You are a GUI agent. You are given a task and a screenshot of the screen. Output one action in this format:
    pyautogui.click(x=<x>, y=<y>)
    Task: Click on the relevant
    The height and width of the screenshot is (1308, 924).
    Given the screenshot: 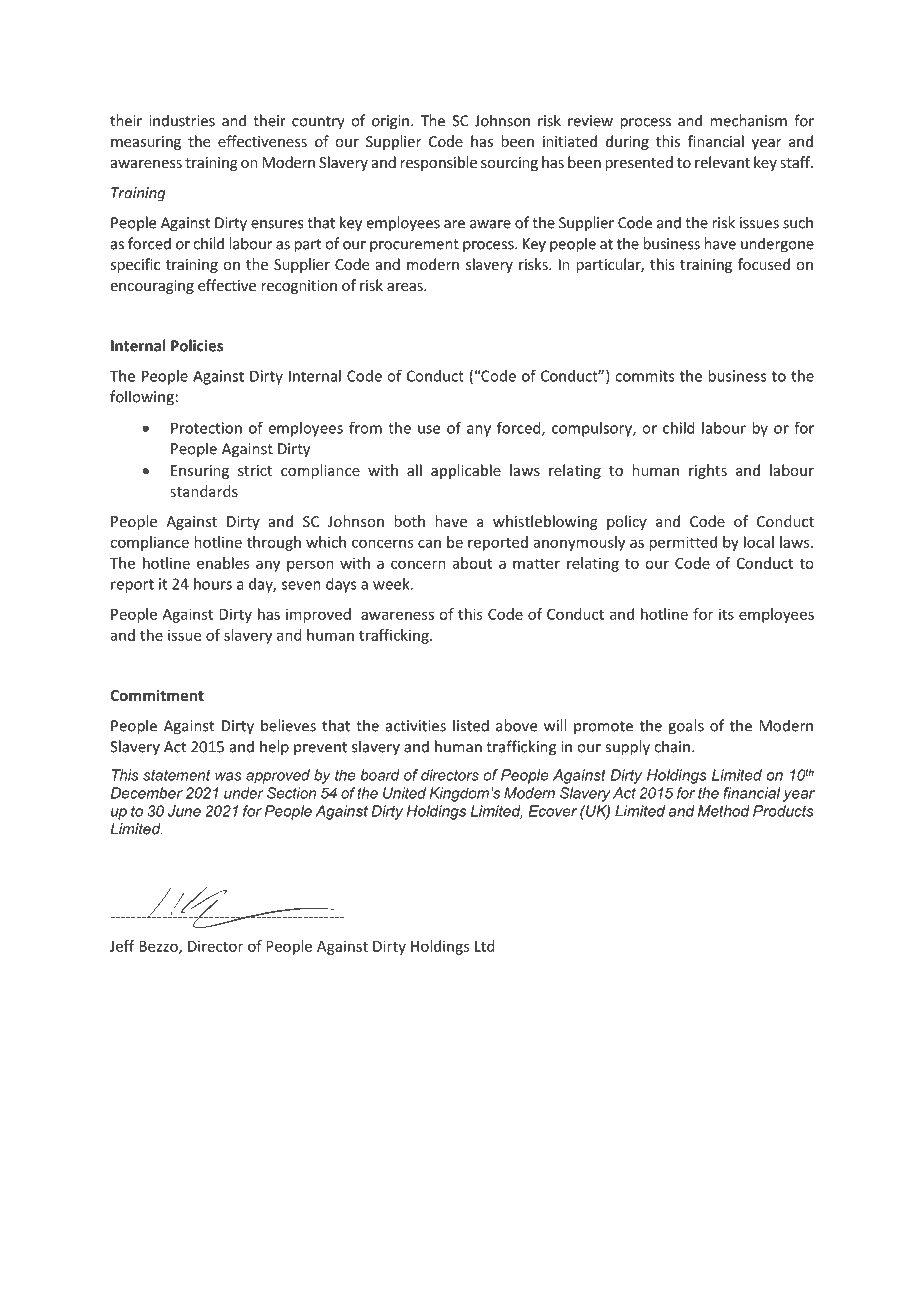 What is the action you would take?
    pyautogui.click(x=722, y=162)
